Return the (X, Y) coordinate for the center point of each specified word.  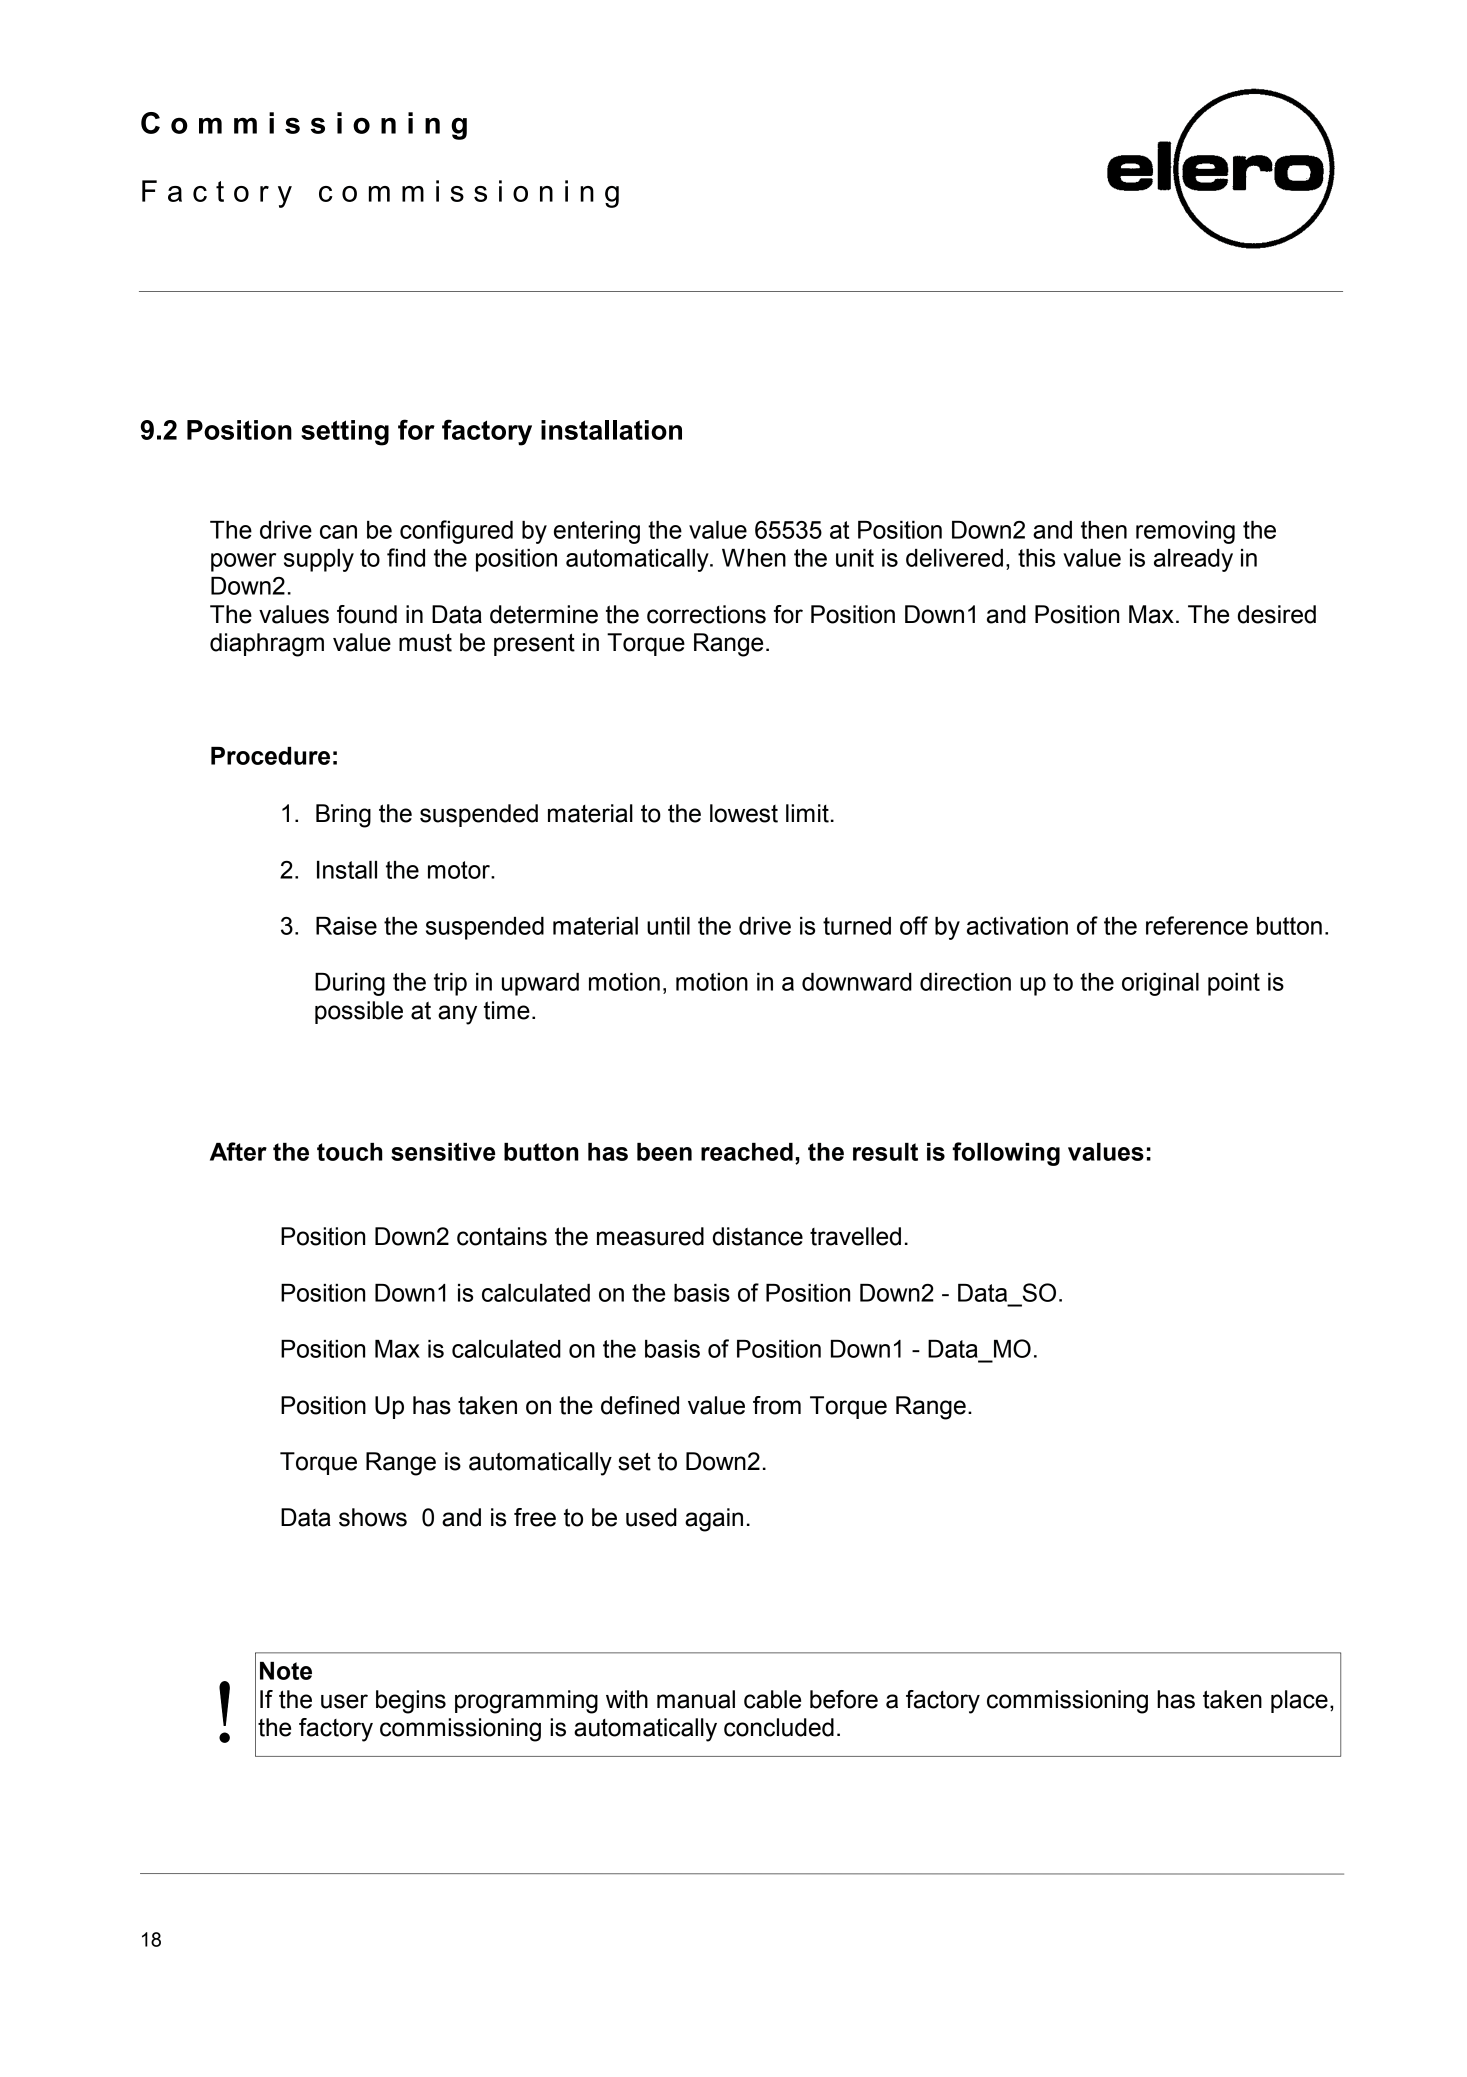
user (344, 1701)
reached (747, 1152)
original (1160, 984)
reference (1197, 925)
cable (772, 1699)
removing (1185, 532)
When (754, 558)
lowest (744, 813)
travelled (855, 1236)
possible (359, 1012)
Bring (343, 816)
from (777, 1405)
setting (345, 433)
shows (373, 1517)
